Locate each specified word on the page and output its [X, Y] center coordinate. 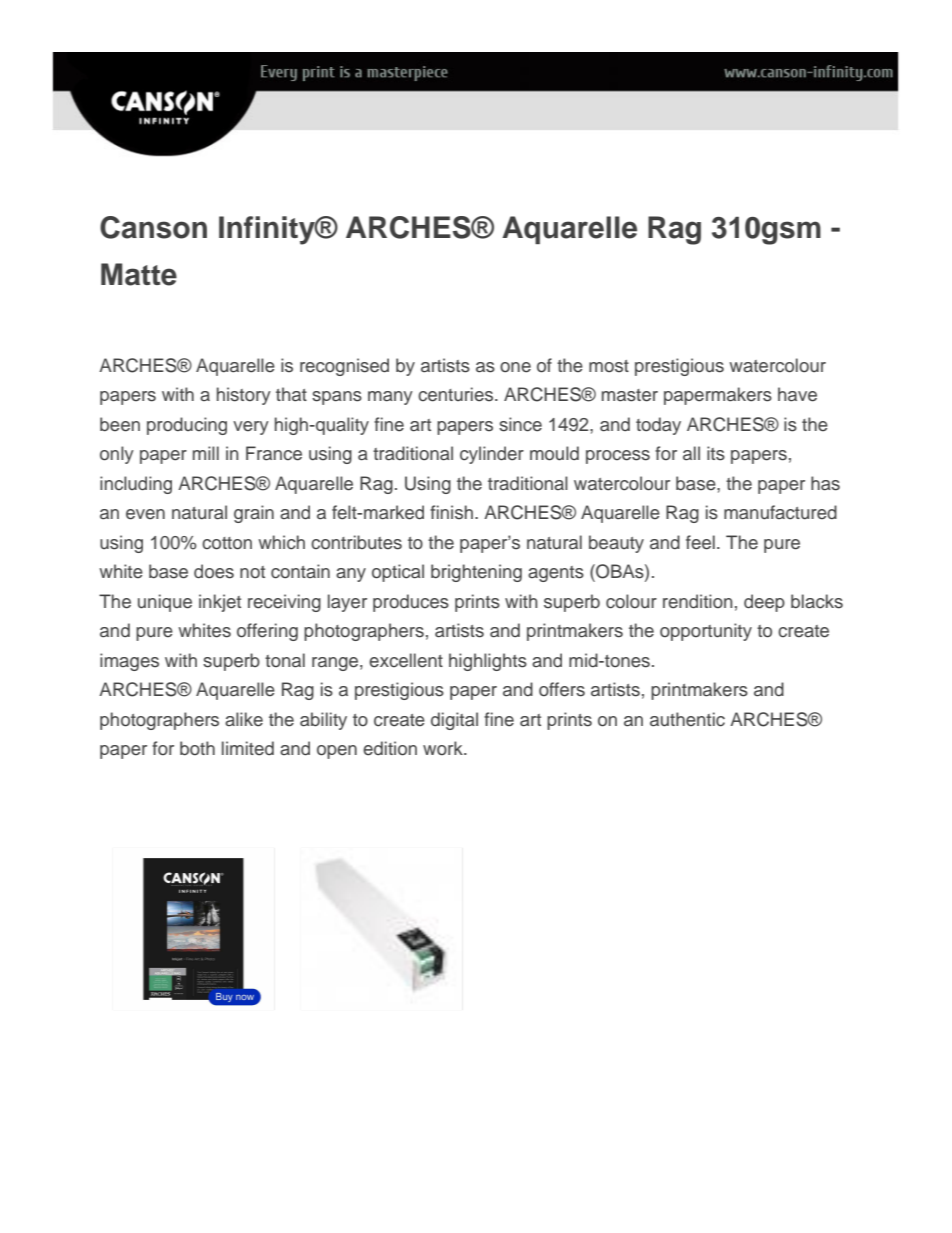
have [797, 394]
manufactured [780, 512]
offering [267, 632]
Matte [139, 274]
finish [451, 512]
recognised [344, 367]
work [444, 748]
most [609, 366]
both [197, 748]
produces [411, 603]
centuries [457, 394]
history [244, 396]
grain [254, 514]
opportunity [706, 632]
